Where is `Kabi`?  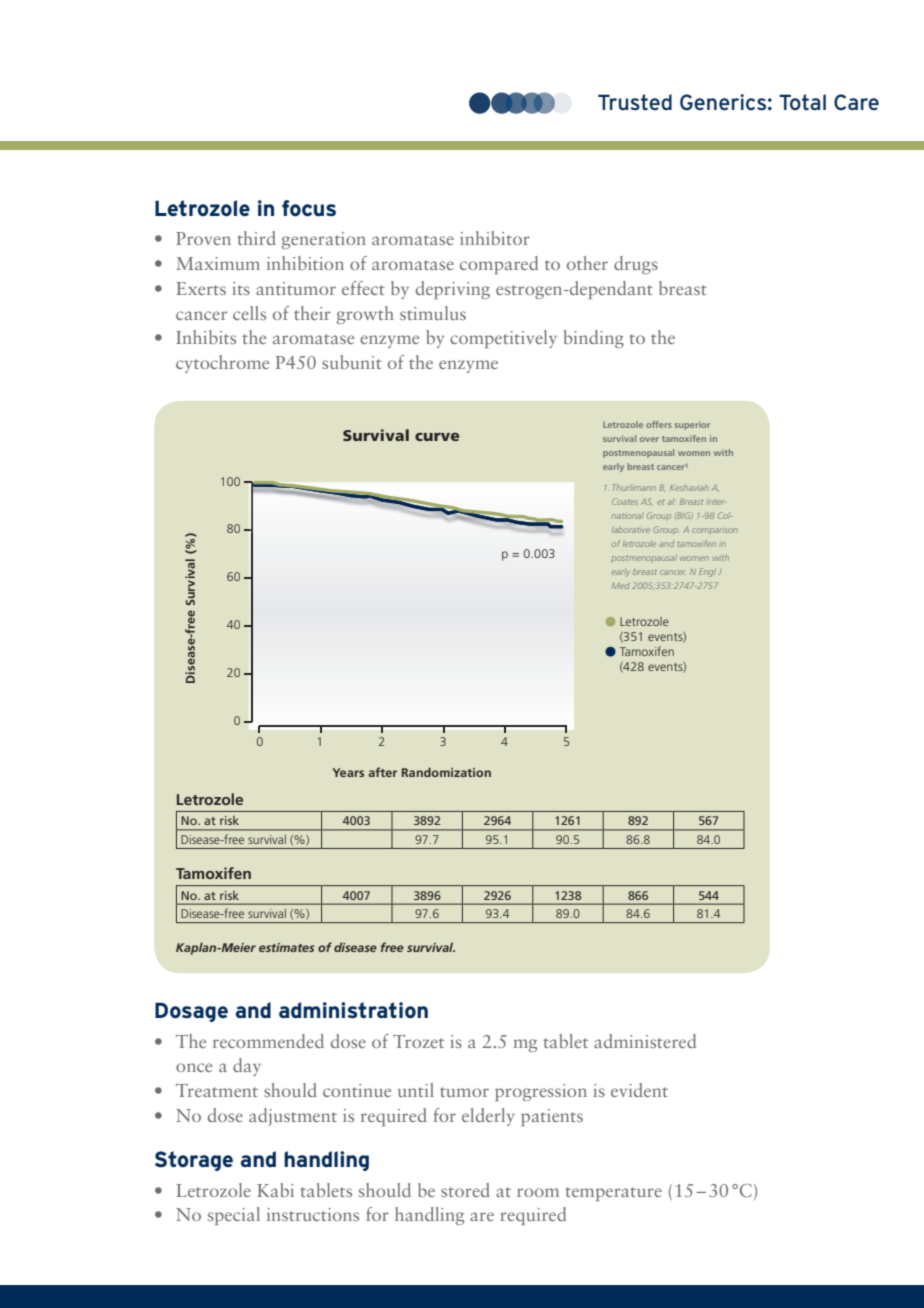 Kabi is located at coordinates (275, 1190).
